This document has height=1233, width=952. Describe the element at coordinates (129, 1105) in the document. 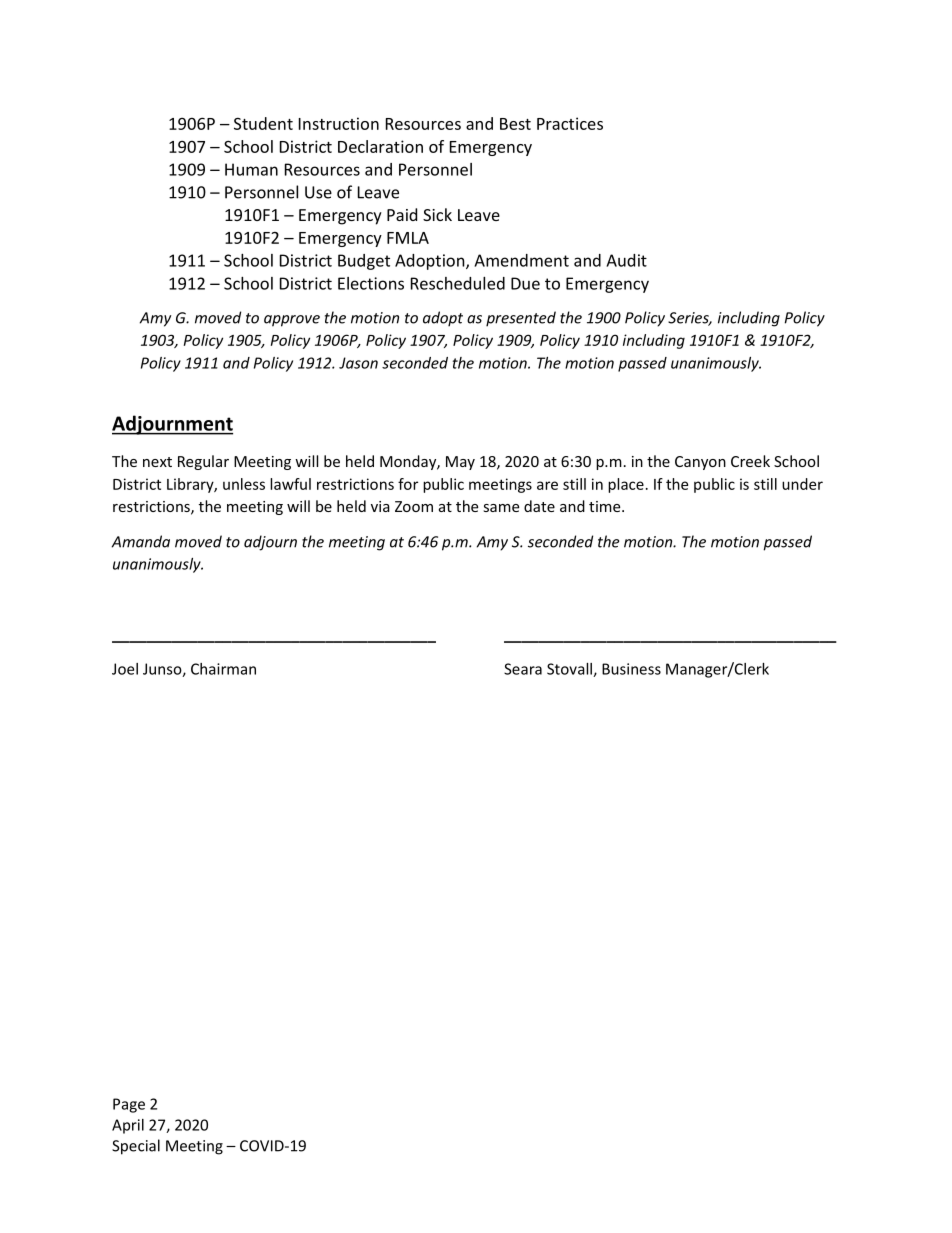

I see `Page` at that location.
